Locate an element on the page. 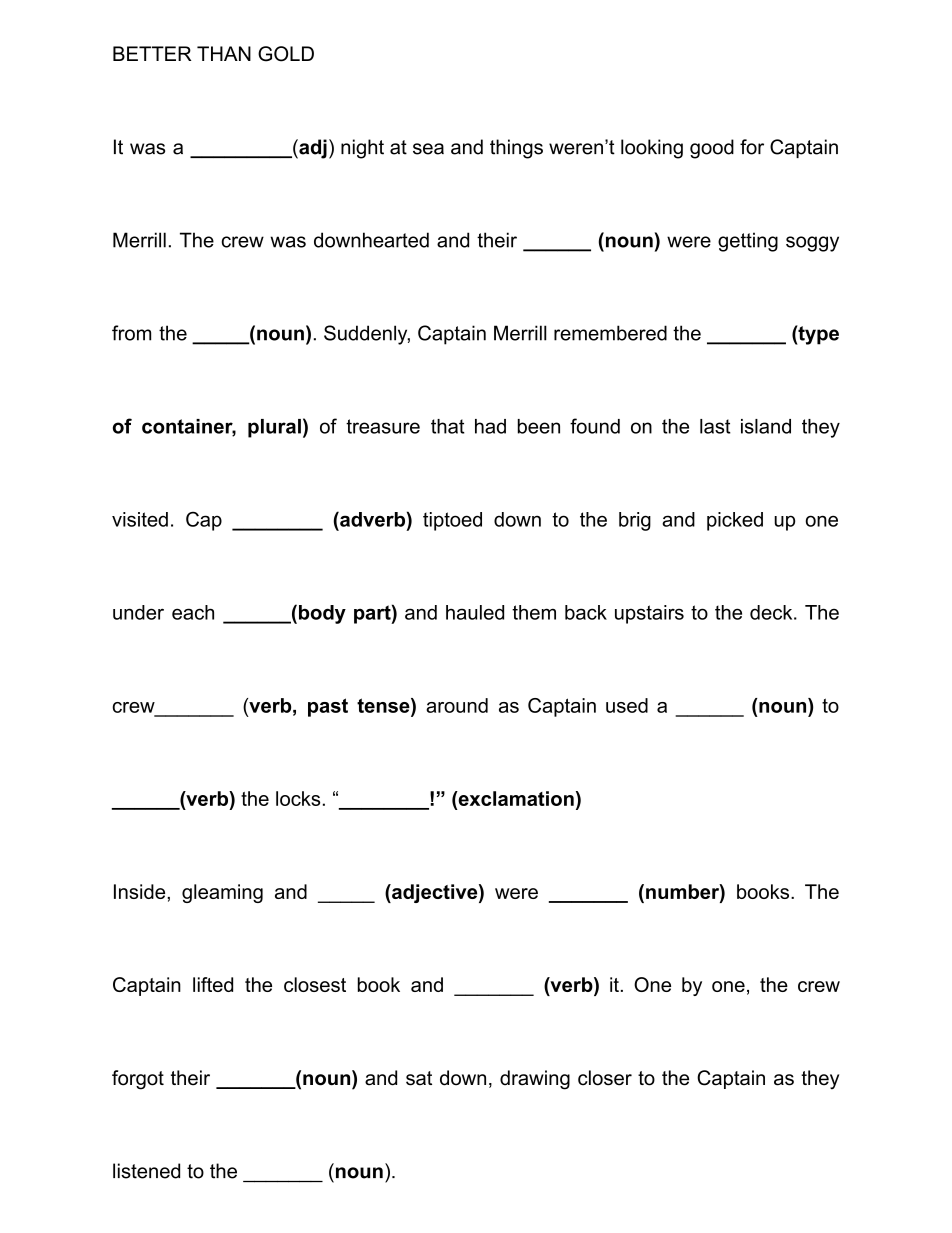 Image resolution: width=952 pixels, height=1233 pixels. closer is located at coordinates (605, 1078).
